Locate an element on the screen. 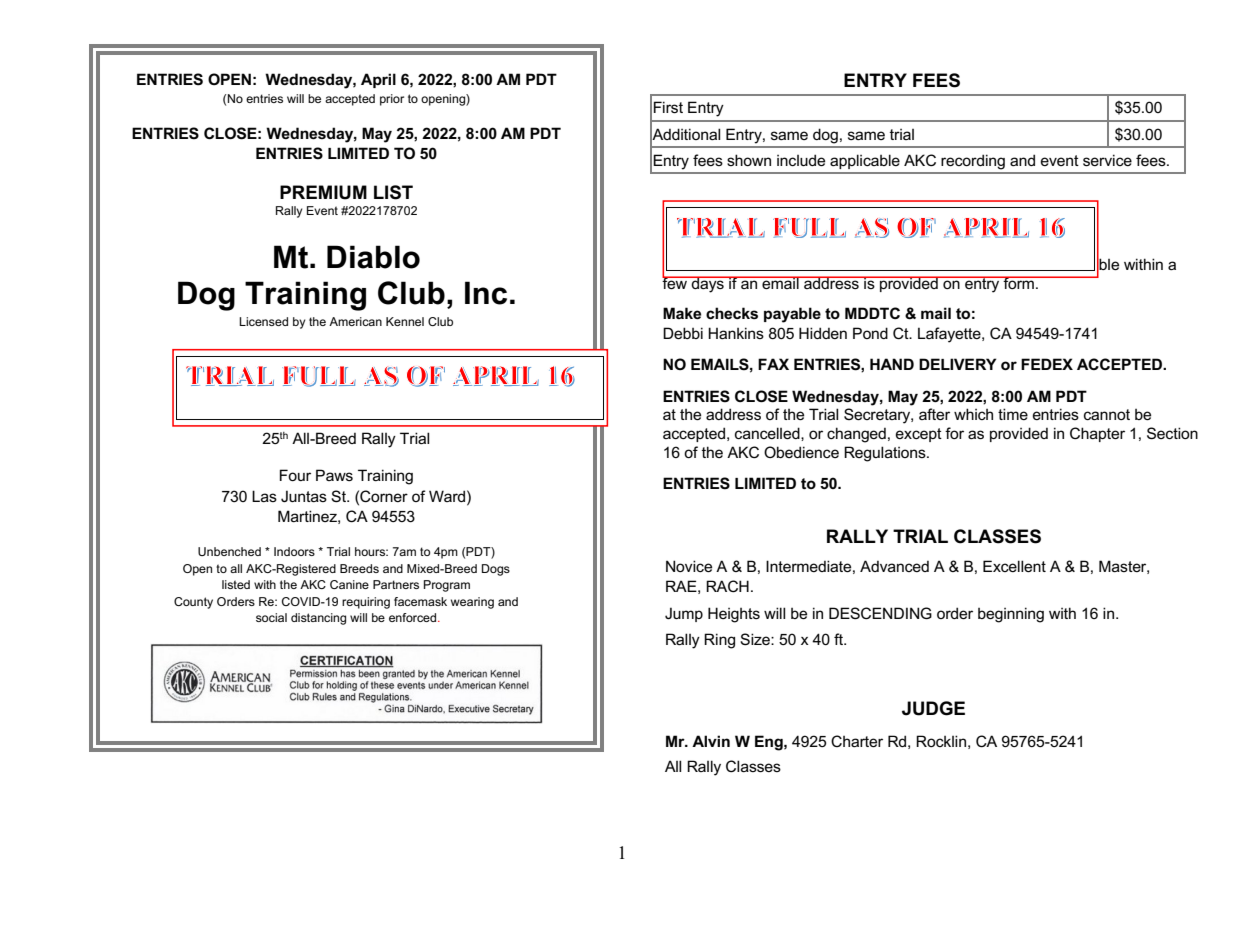 The height and width of the screenshot is (952, 1233). JUDGE is located at coordinates (933, 708).
